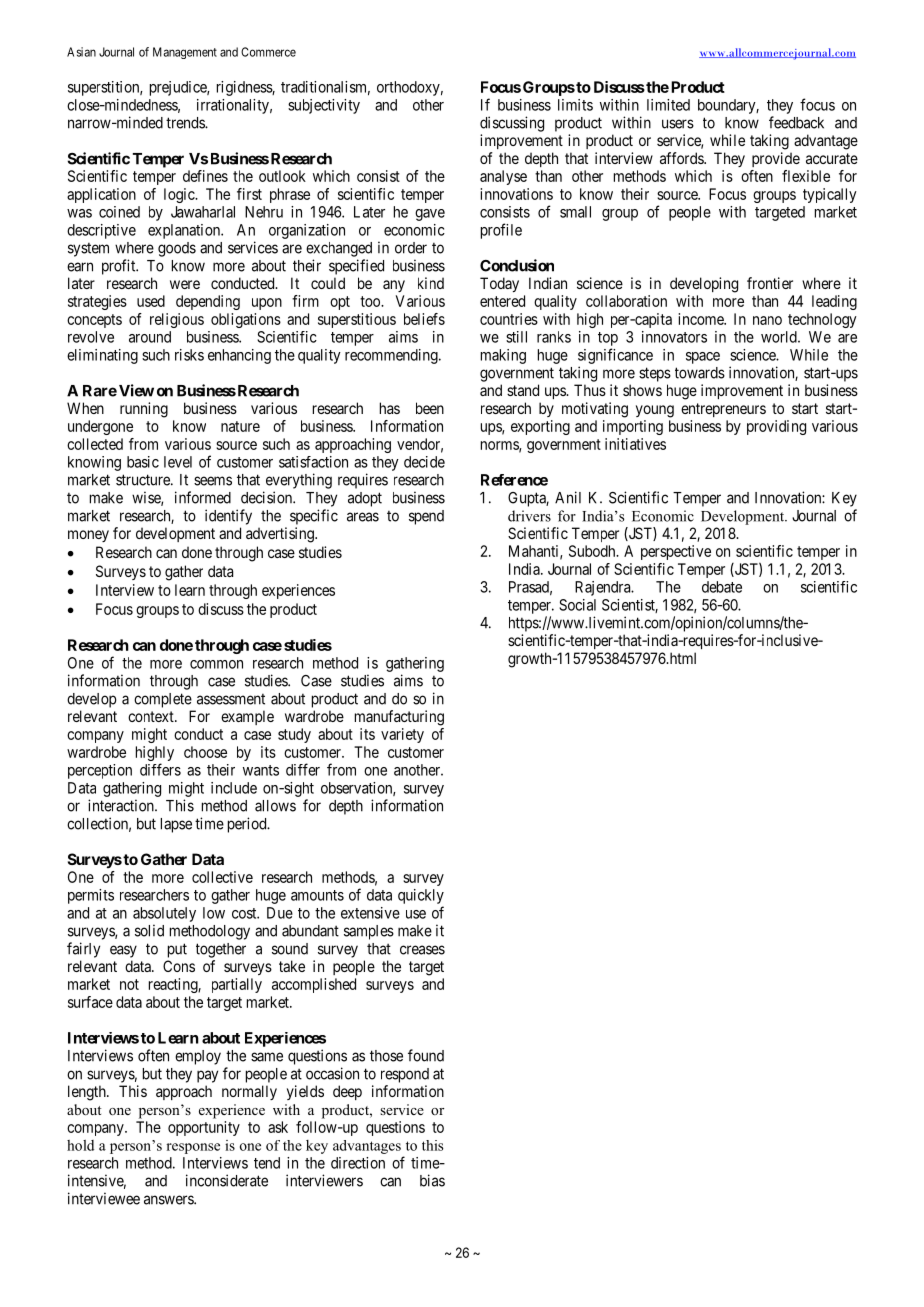  Describe the element at coordinates (796, 122) in the screenshot. I see `feedback` at that location.
